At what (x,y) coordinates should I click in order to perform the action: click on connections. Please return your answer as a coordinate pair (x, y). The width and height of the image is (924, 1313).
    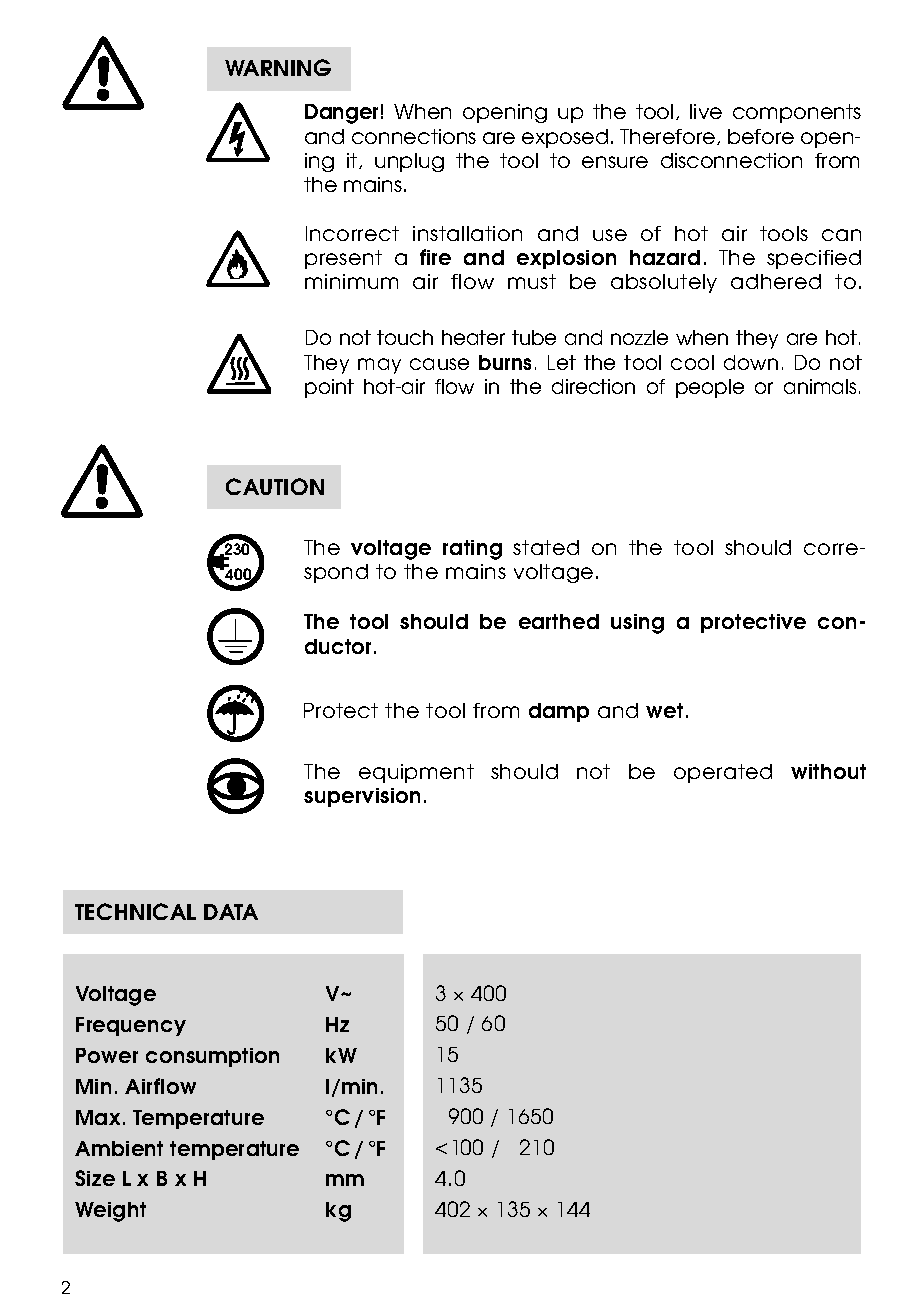
    Looking at the image, I should click on (414, 136).
